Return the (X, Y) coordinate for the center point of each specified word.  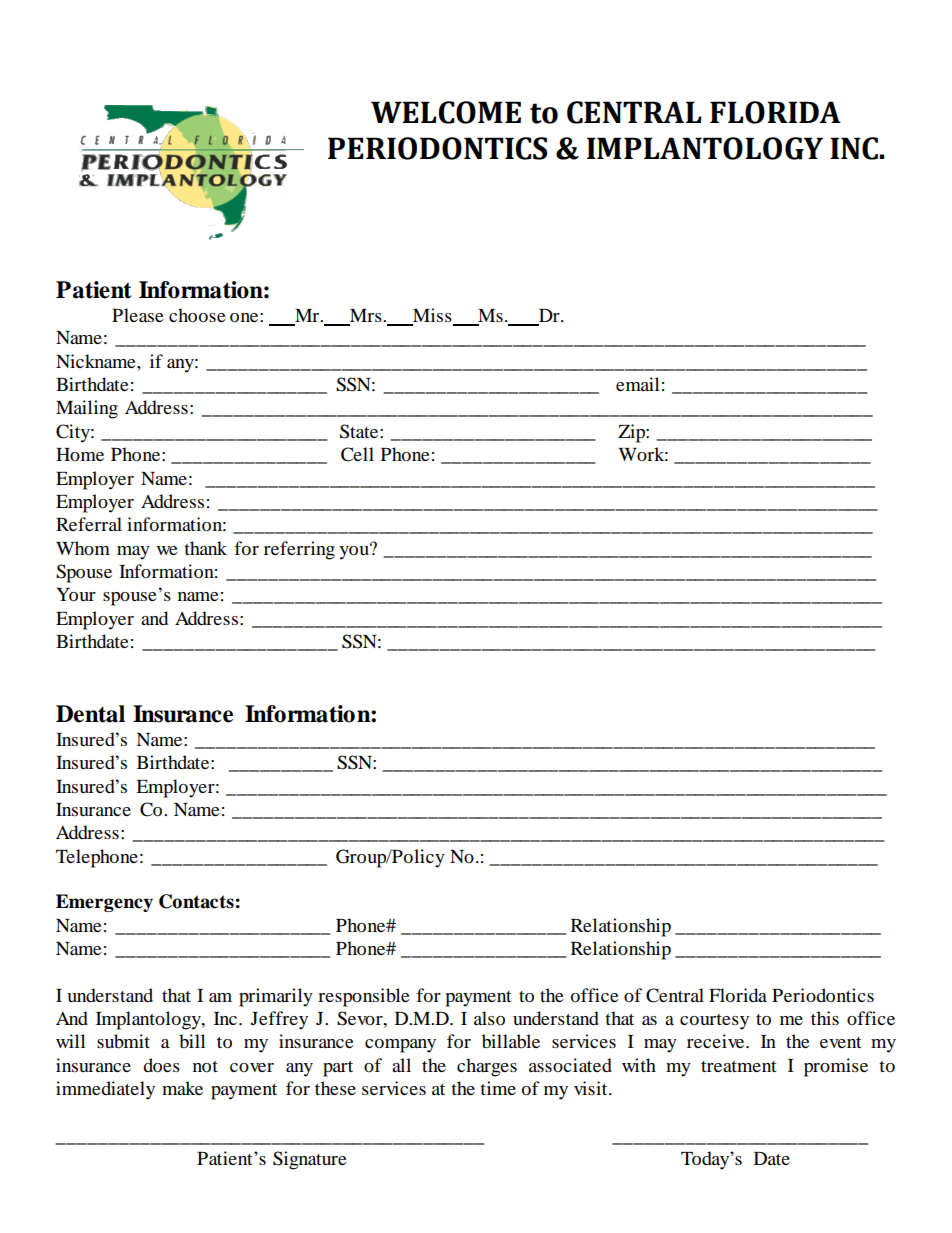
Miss (432, 316)
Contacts (196, 901)
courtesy (714, 1022)
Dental (90, 714)
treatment (738, 1066)
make (182, 1088)
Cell (357, 454)
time (498, 1088)
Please (138, 315)
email (637, 384)
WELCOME (446, 112)
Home (80, 454)
